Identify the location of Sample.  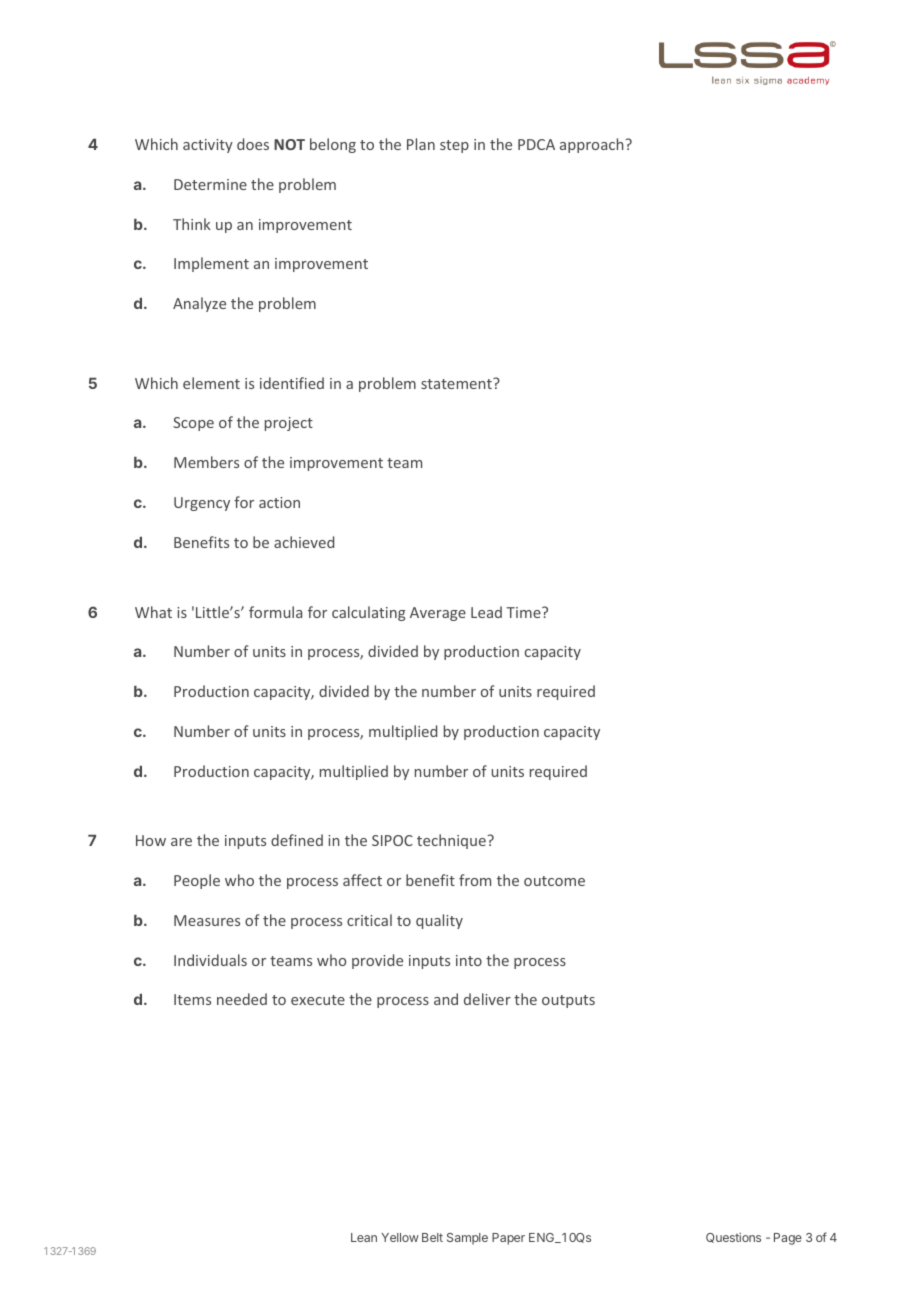
(467, 1239).
